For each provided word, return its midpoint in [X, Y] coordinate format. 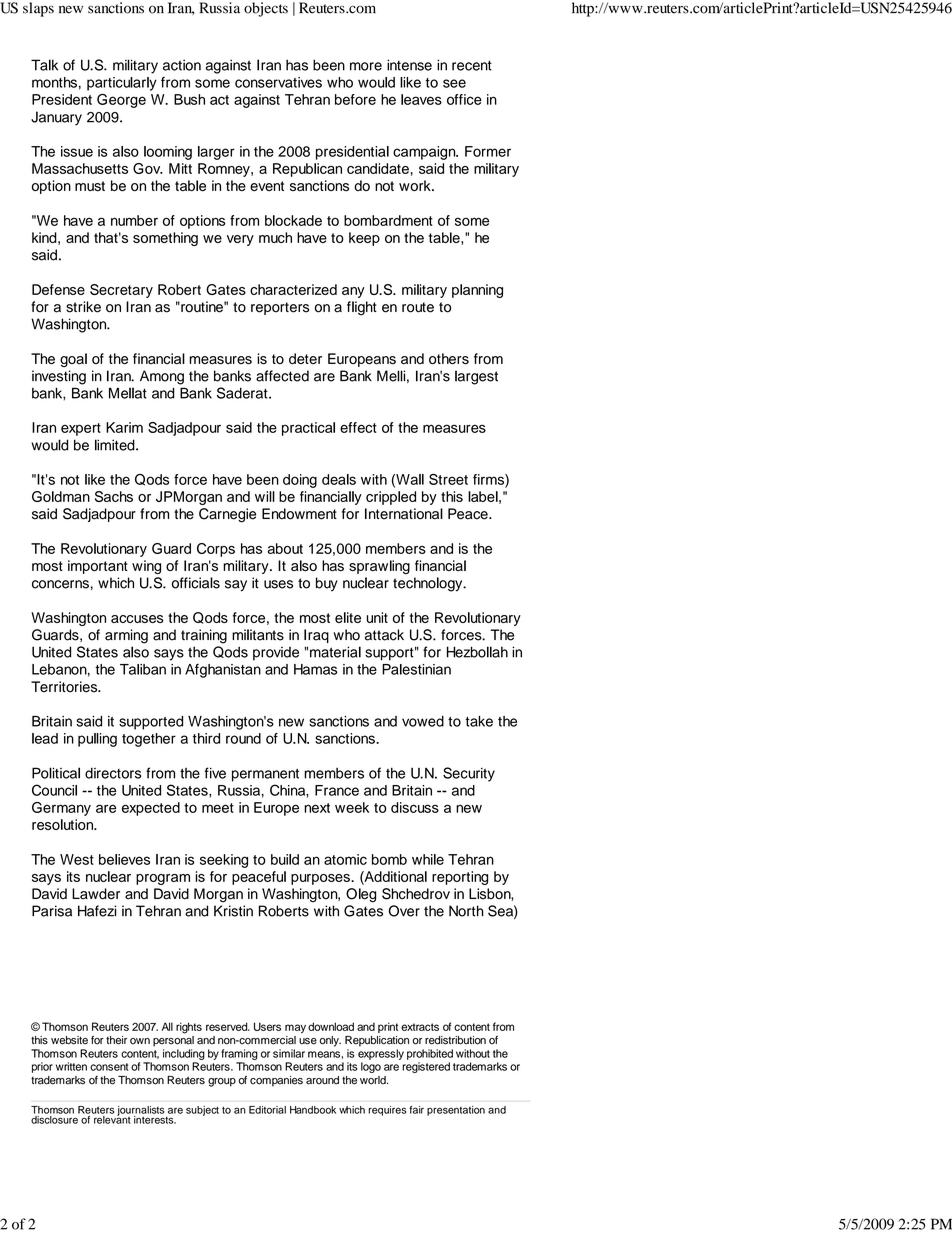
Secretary [121, 291]
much [275, 237]
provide [276, 654]
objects [266, 9]
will [265, 496]
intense [409, 65]
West [77, 859]
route [418, 307]
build [285, 859]
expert [81, 429]
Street [448, 479]
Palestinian [416, 669]
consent [109, 1067]
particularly [122, 84]
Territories [65, 687]
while [428, 859]
